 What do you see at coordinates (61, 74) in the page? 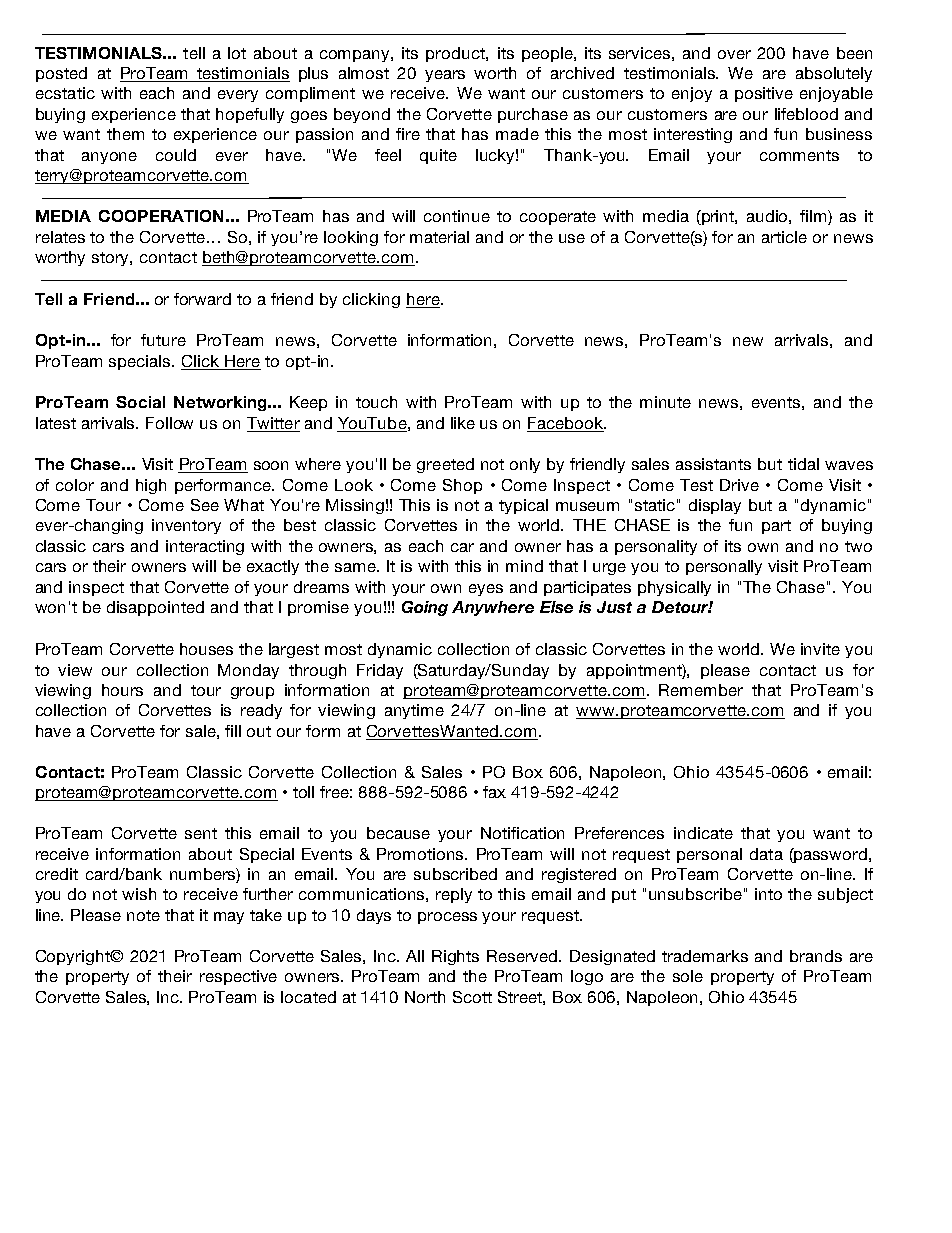
I see `posted` at bounding box center [61, 74].
